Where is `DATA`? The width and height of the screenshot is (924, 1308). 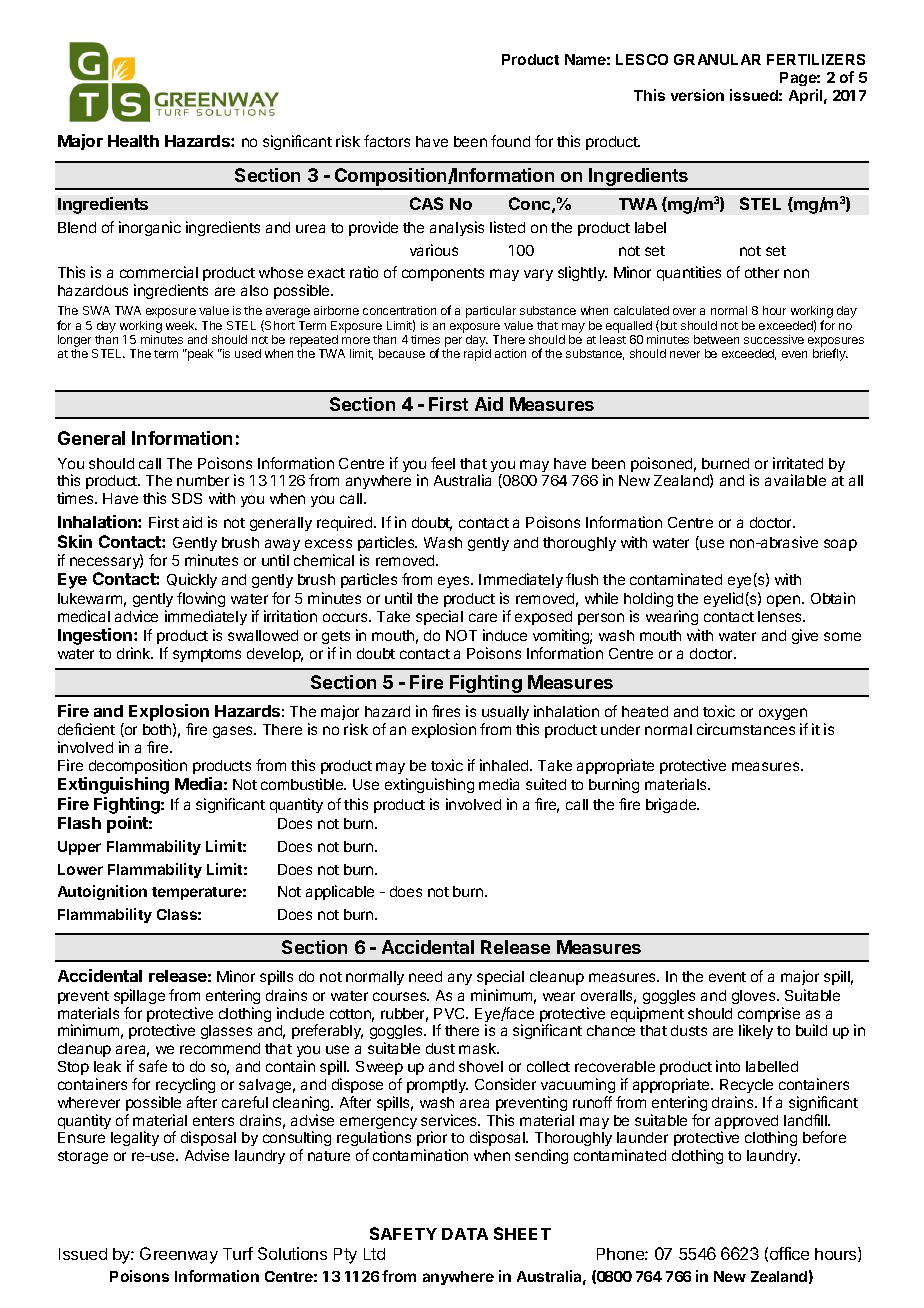
DATA is located at coordinates (465, 1234).
